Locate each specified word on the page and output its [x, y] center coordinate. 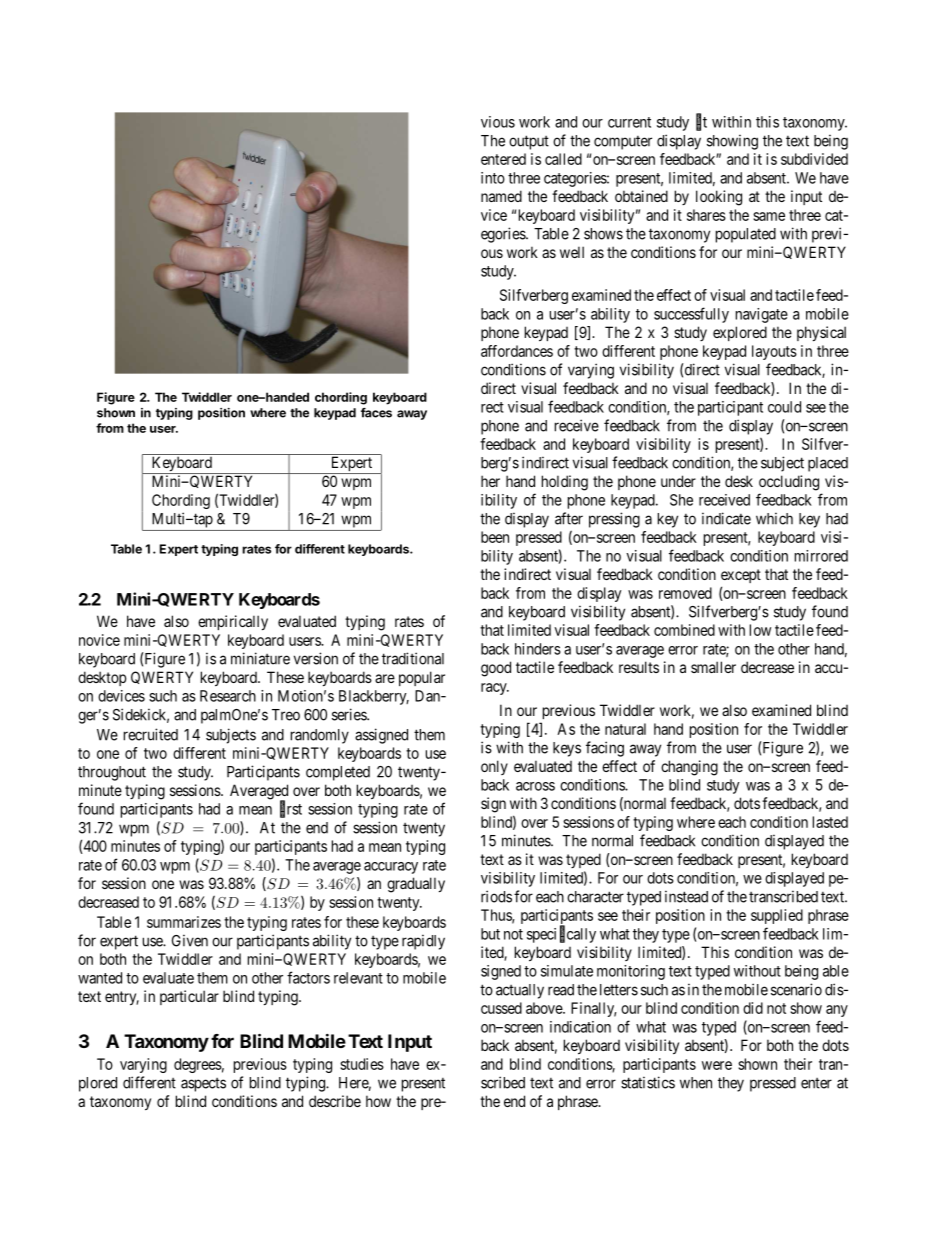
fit [701, 122]
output [529, 142]
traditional [413, 658]
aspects [203, 1085]
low [760, 630]
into [493, 178]
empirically [233, 622]
